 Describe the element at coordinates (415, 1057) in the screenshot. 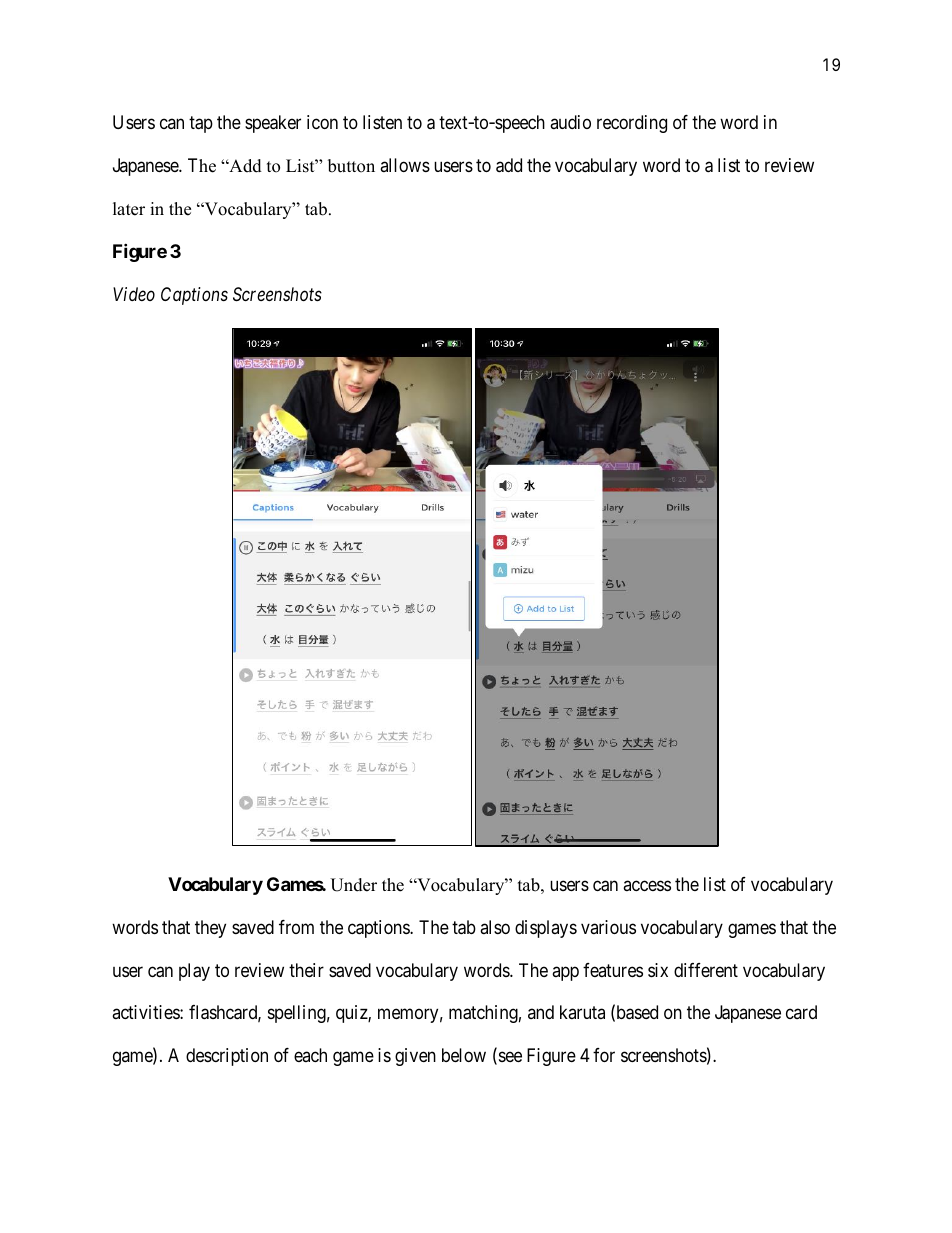

I see `given` at that location.
